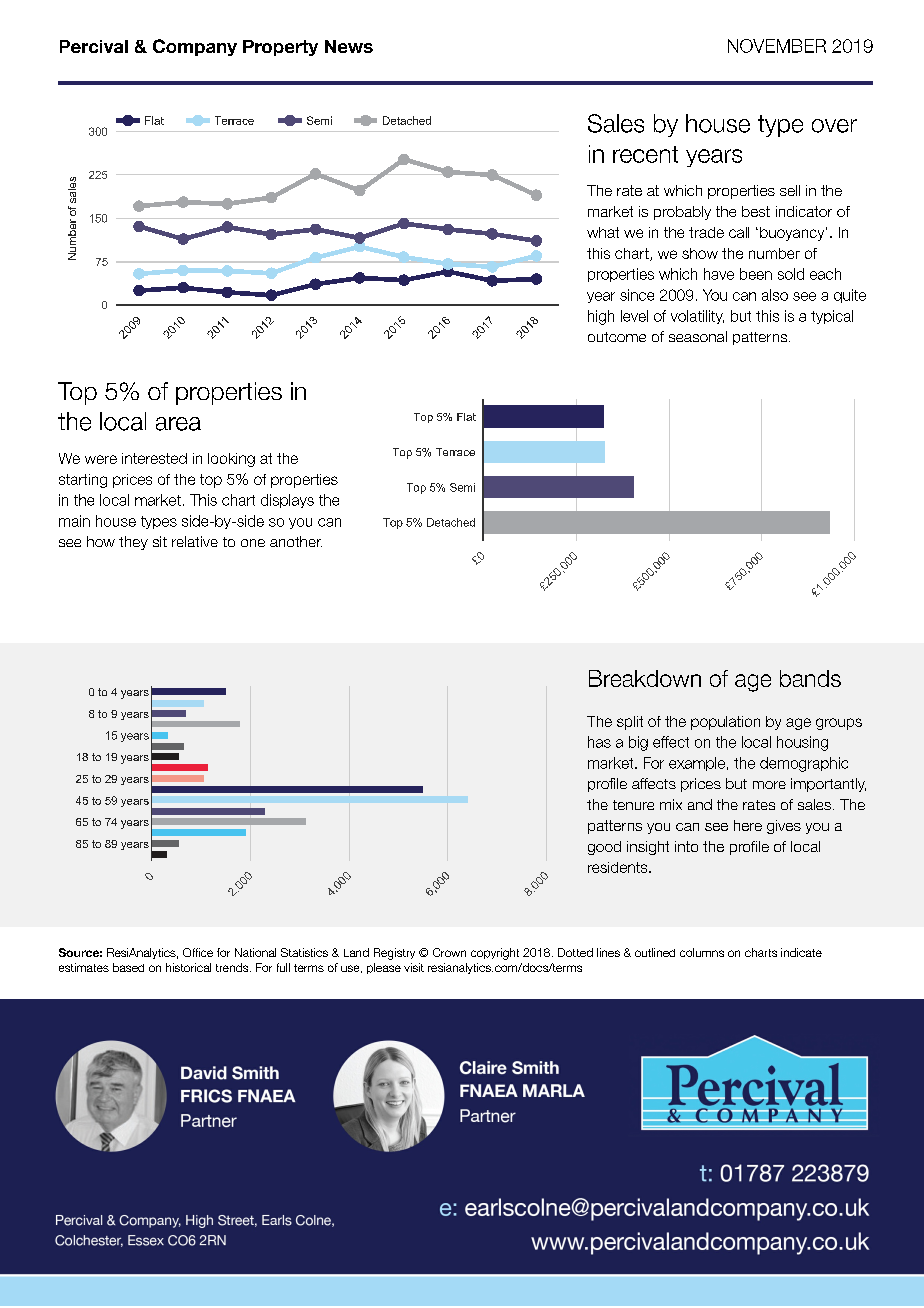  What do you see at coordinates (195, 47) in the screenshot?
I see `Company` at bounding box center [195, 47].
